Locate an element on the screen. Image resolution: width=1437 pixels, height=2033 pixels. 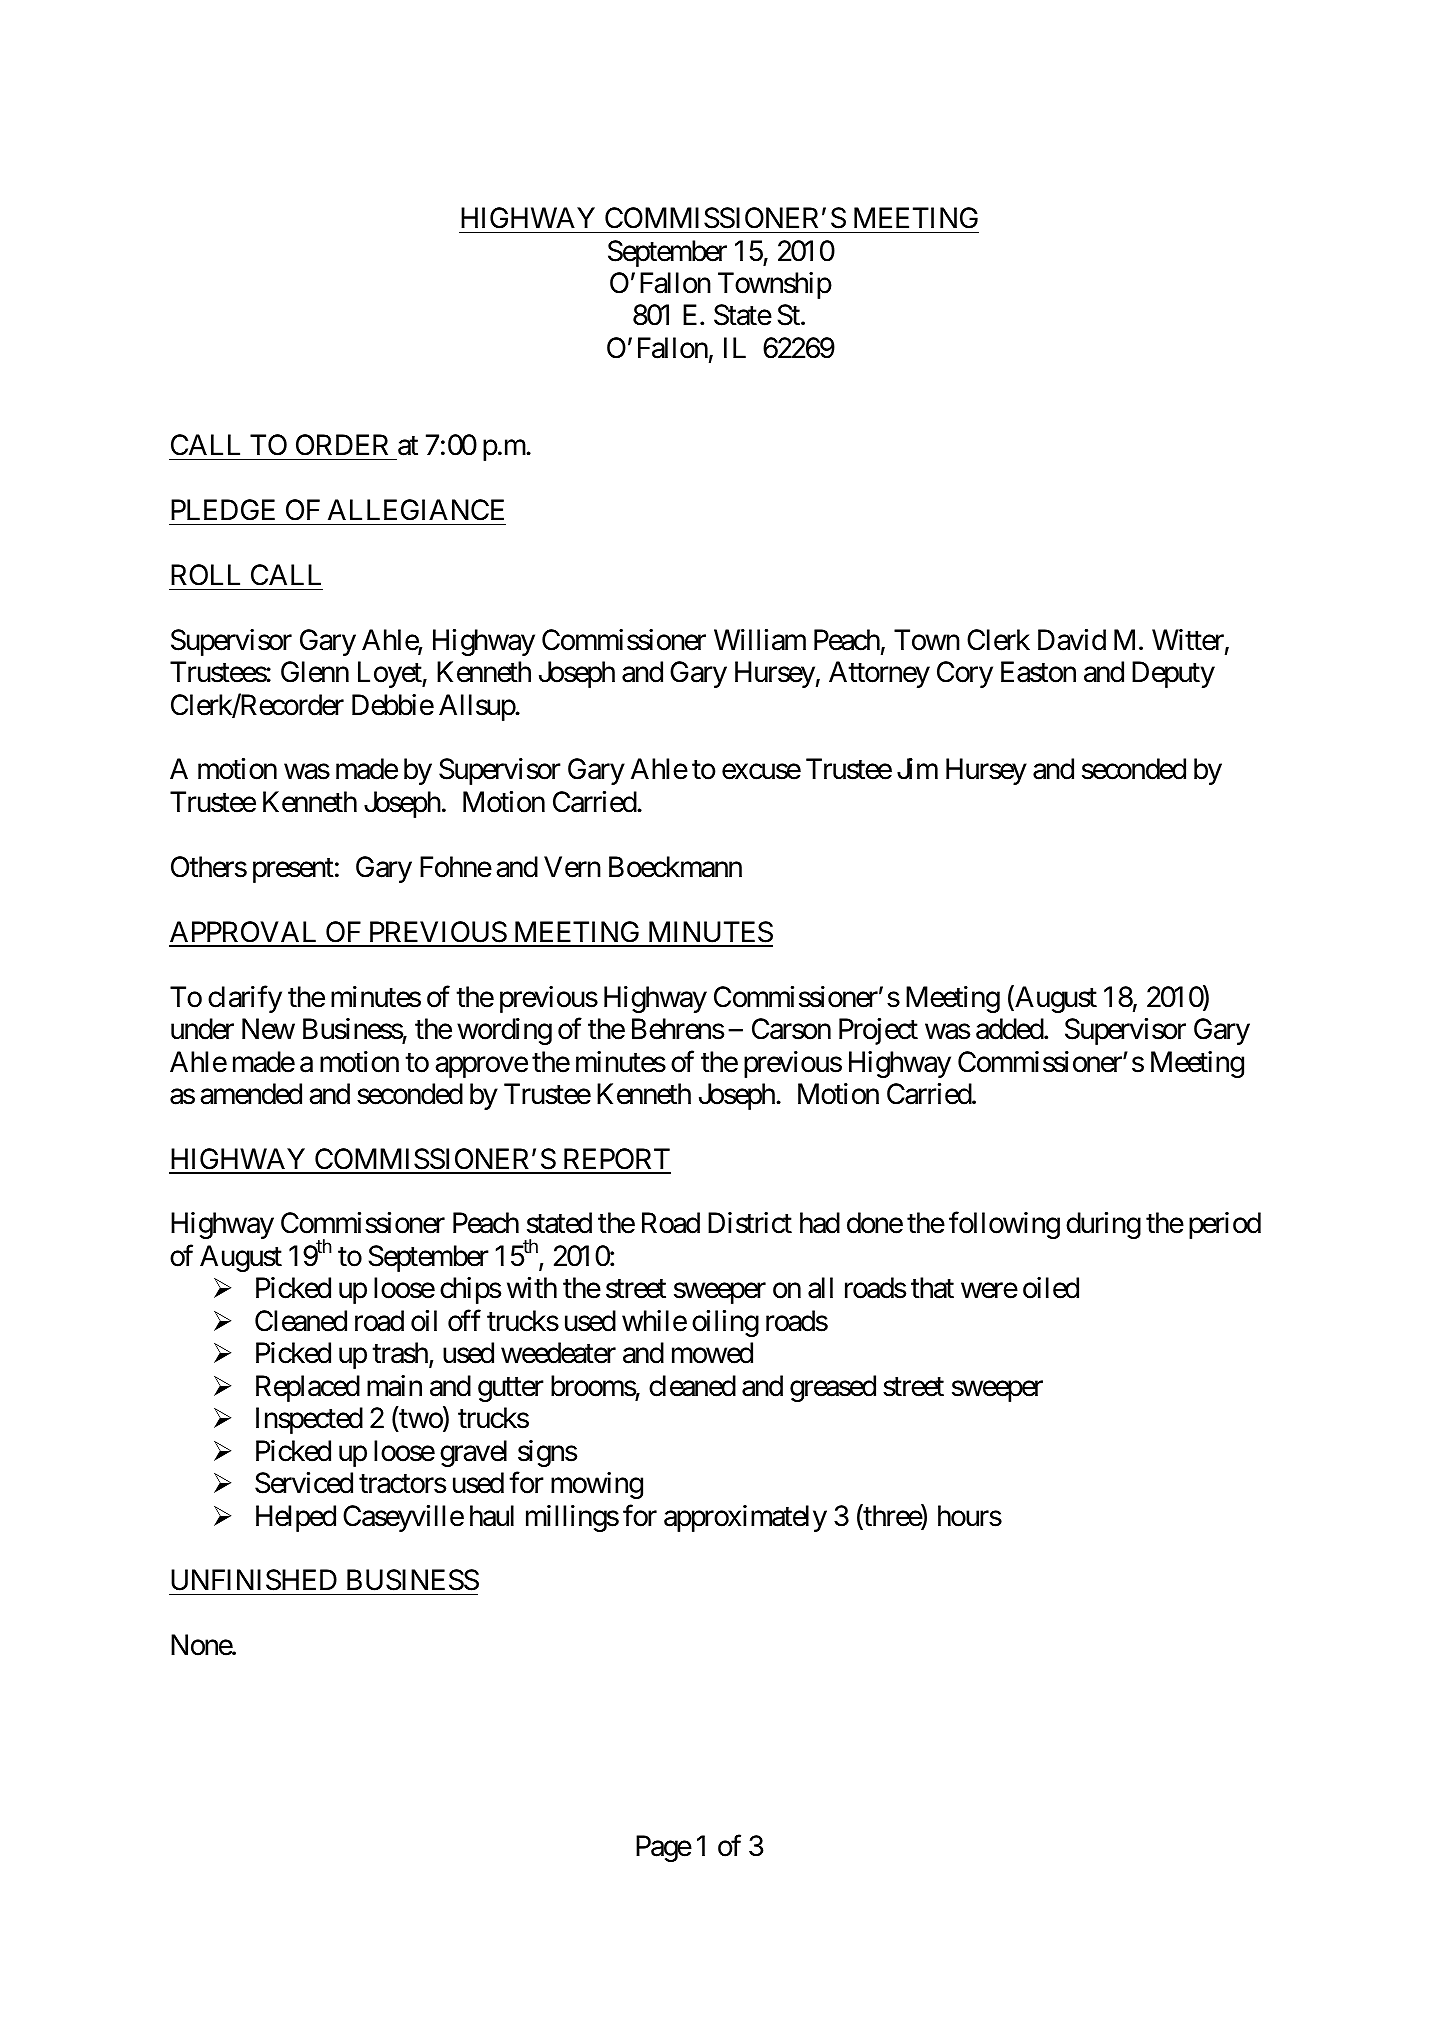
District is located at coordinates (750, 1223).
